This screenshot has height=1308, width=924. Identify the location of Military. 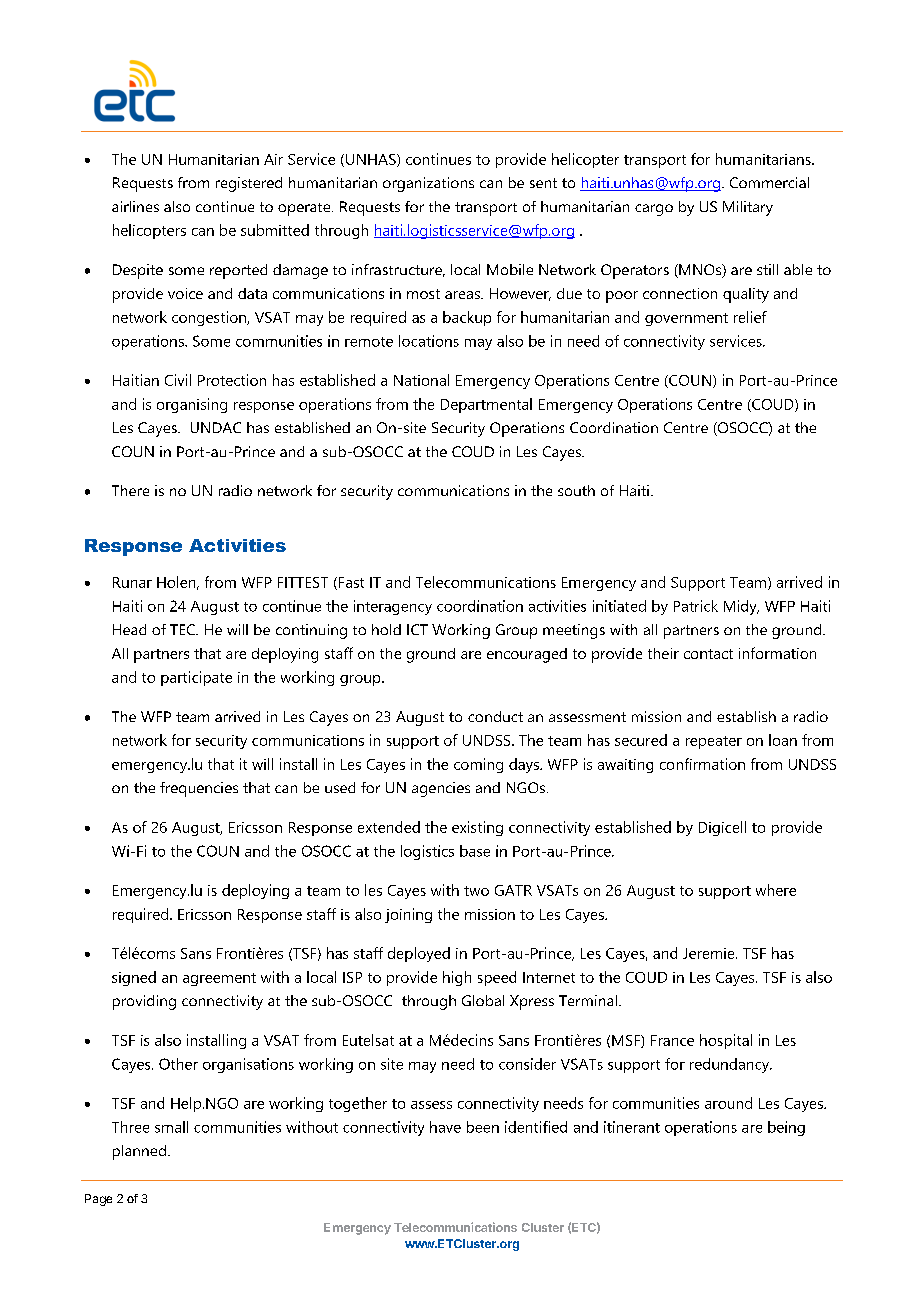
(748, 208).
